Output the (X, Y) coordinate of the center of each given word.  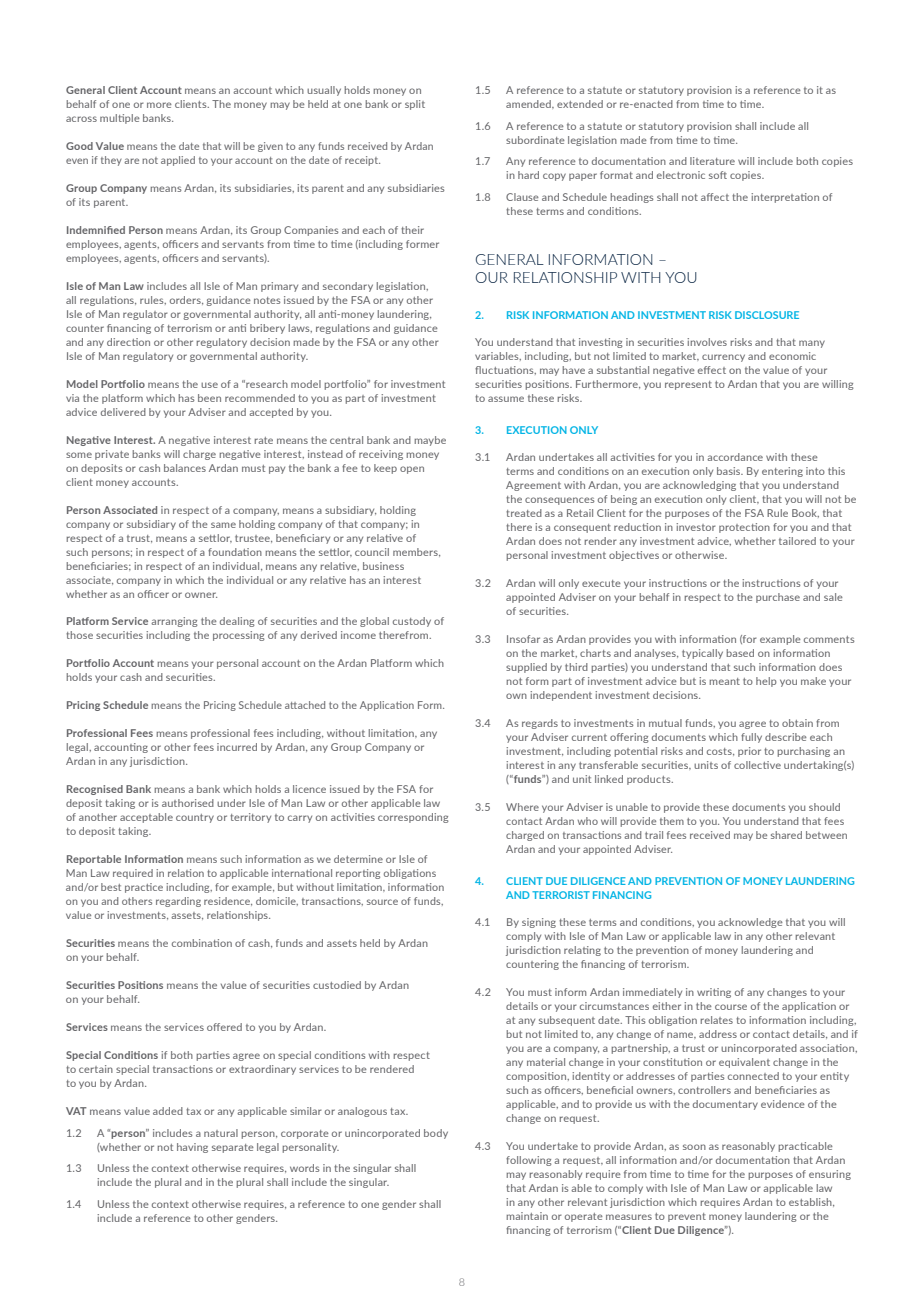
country (195, 818)
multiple (120, 119)
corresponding (413, 818)
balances (185, 468)
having (192, 1148)
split (415, 105)
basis (730, 471)
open (412, 470)
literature (712, 161)
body (436, 1134)
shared (786, 835)
